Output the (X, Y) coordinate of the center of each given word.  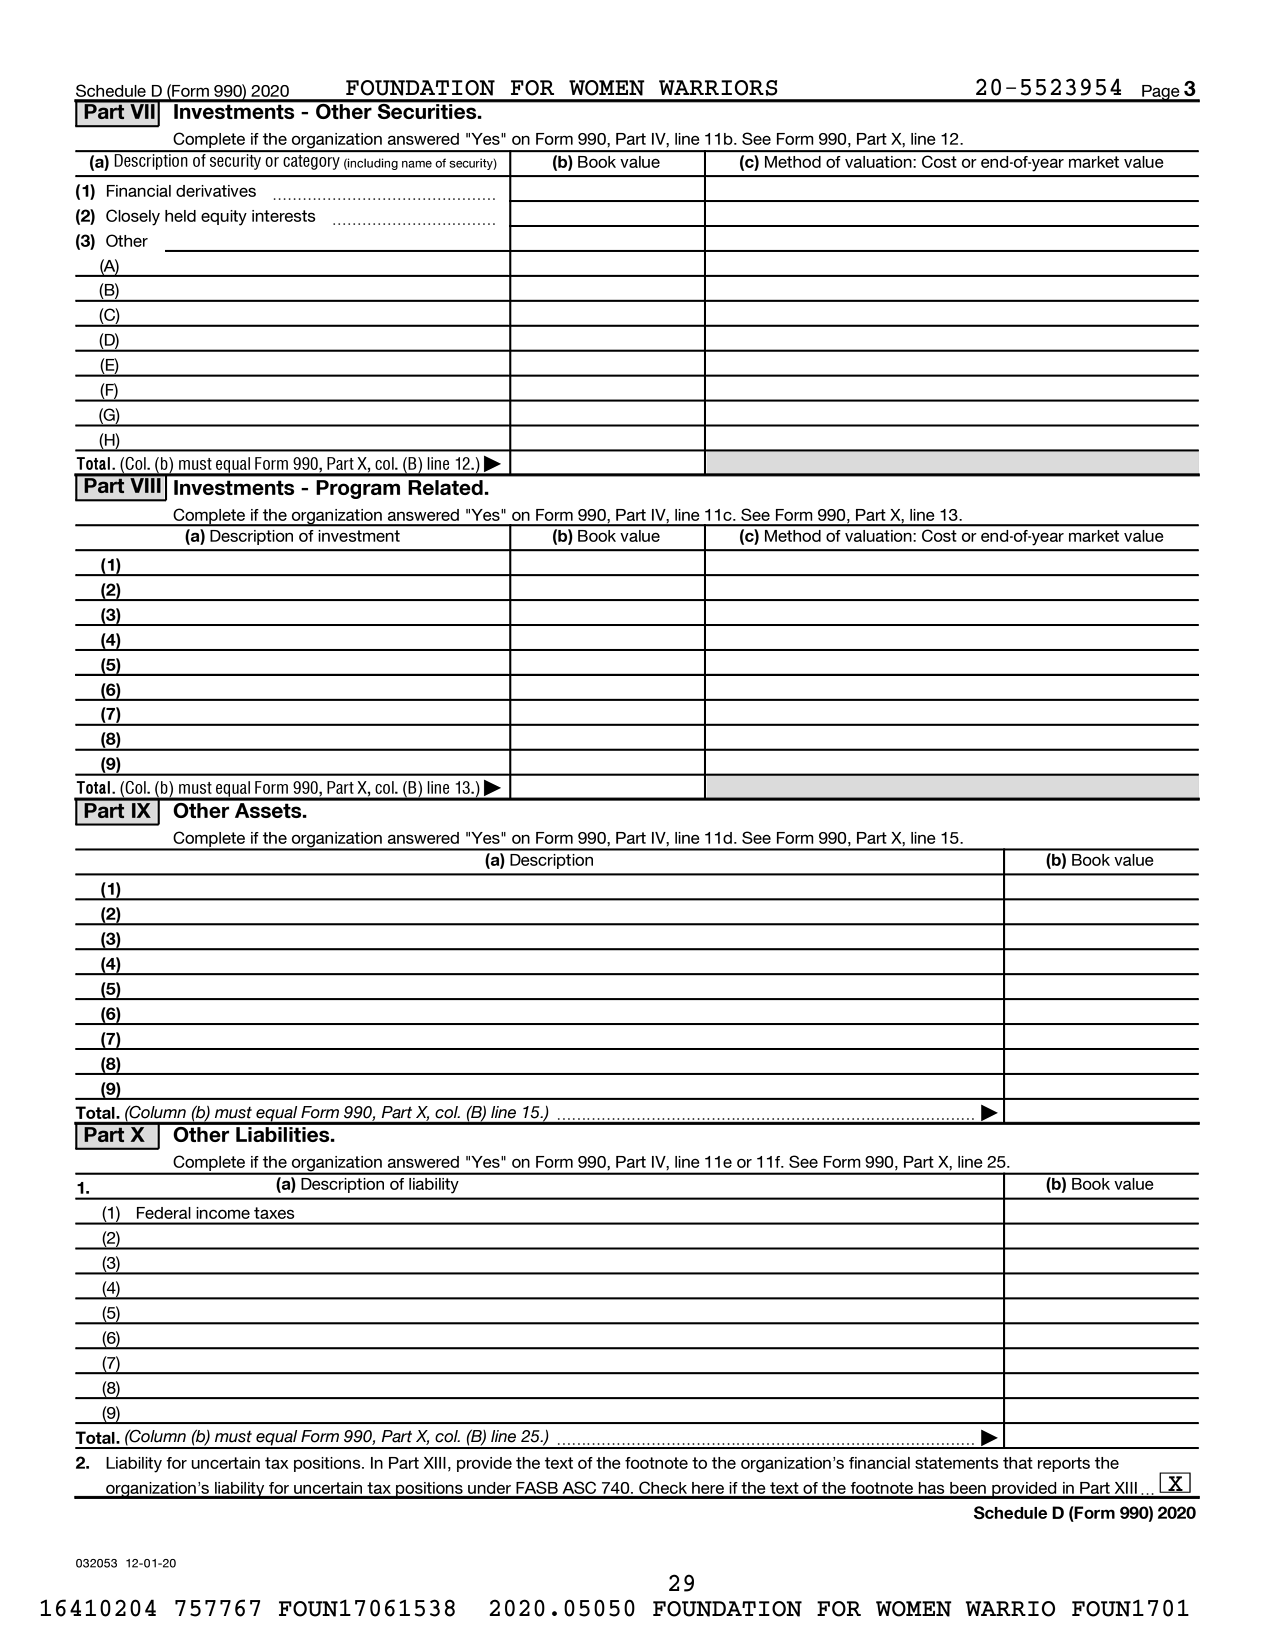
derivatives (216, 191)
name (417, 164)
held (180, 216)
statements (957, 1463)
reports (1064, 1464)
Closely (133, 217)
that (1018, 1463)
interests (284, 216)
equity (224, 218)
